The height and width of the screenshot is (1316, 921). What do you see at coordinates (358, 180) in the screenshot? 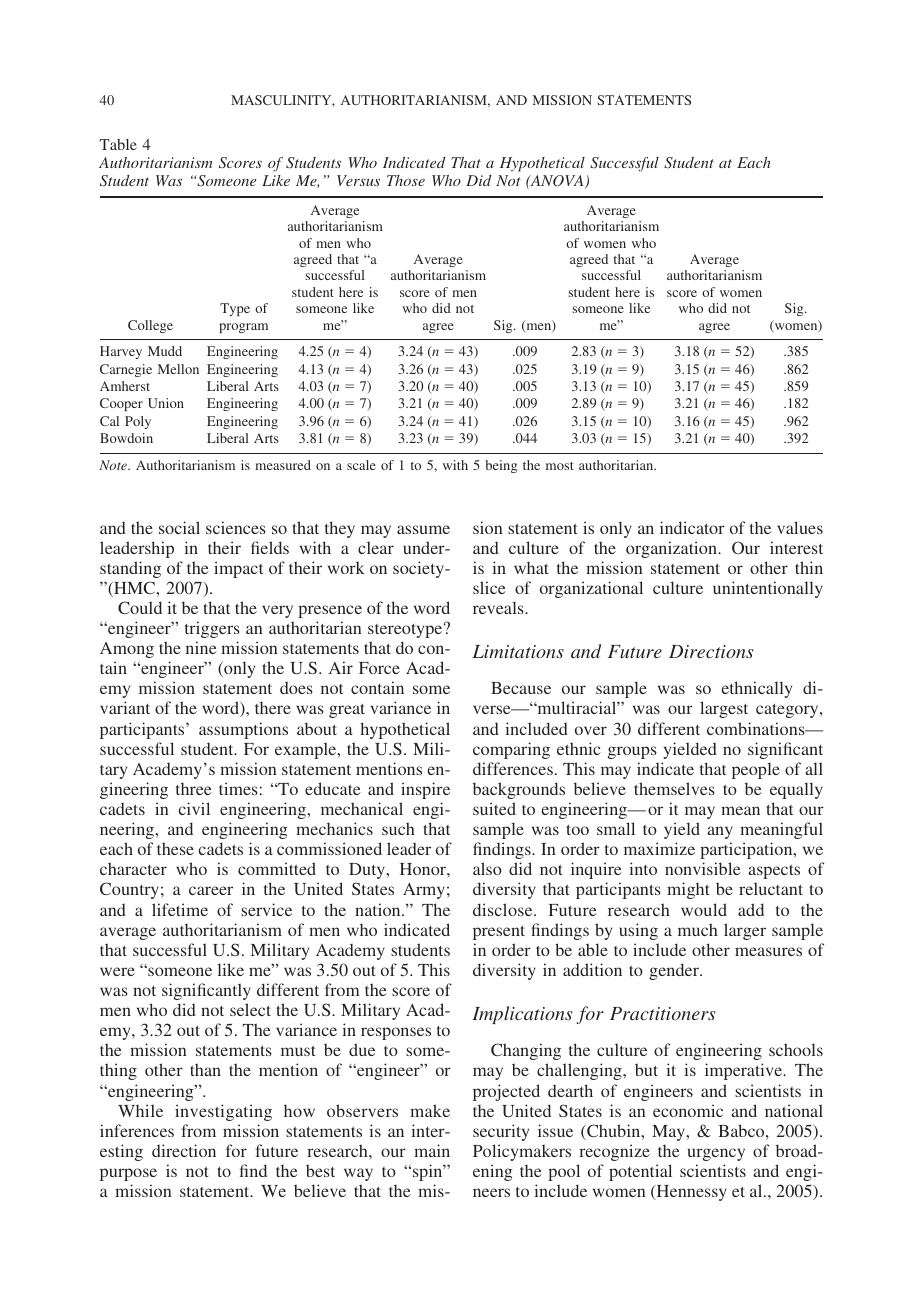
I see `Versus` at bounding box center [358, 180].
